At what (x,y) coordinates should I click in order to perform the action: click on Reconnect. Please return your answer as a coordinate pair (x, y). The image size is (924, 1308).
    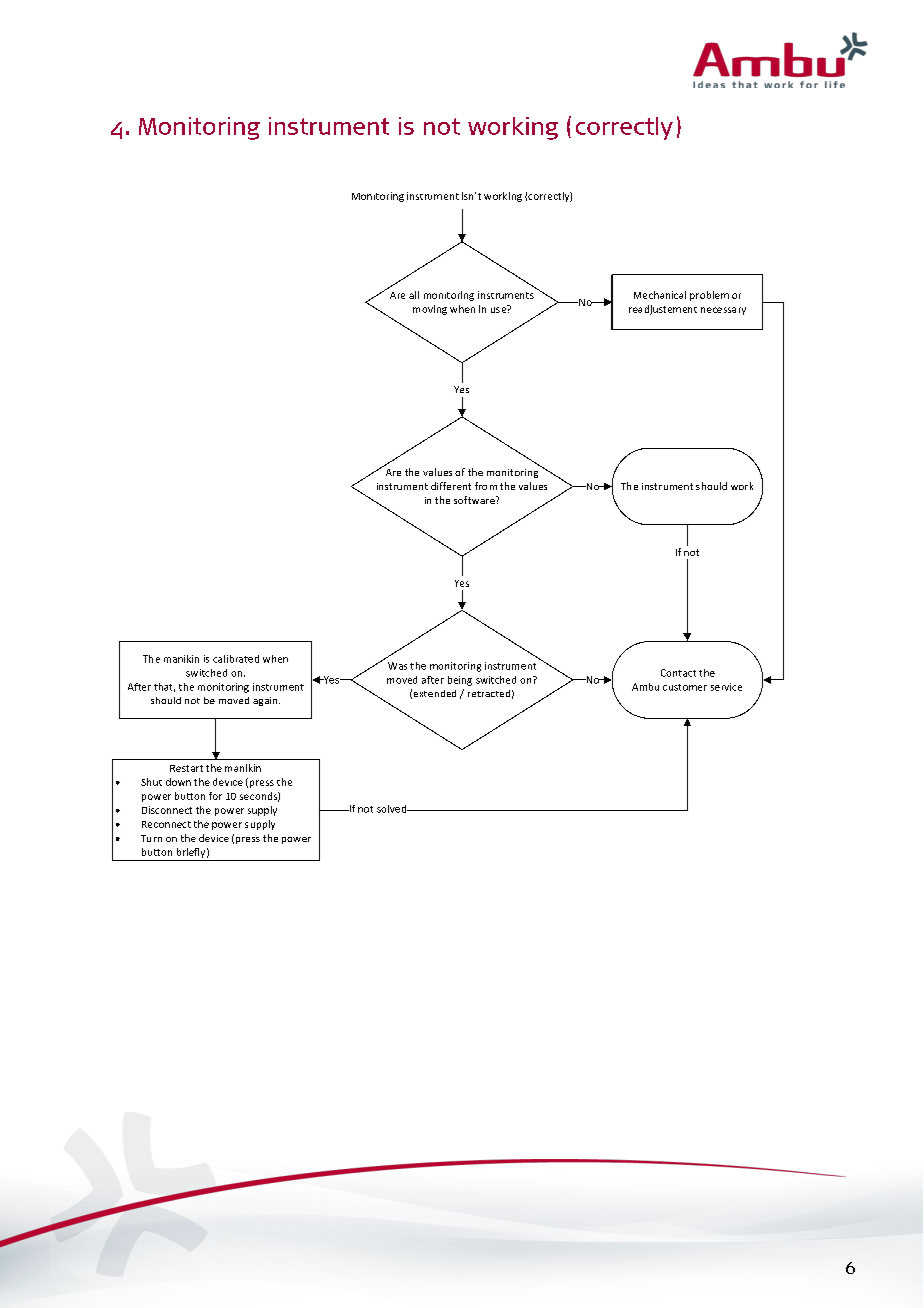
    Looking at the image, I should click on (166, 824).
